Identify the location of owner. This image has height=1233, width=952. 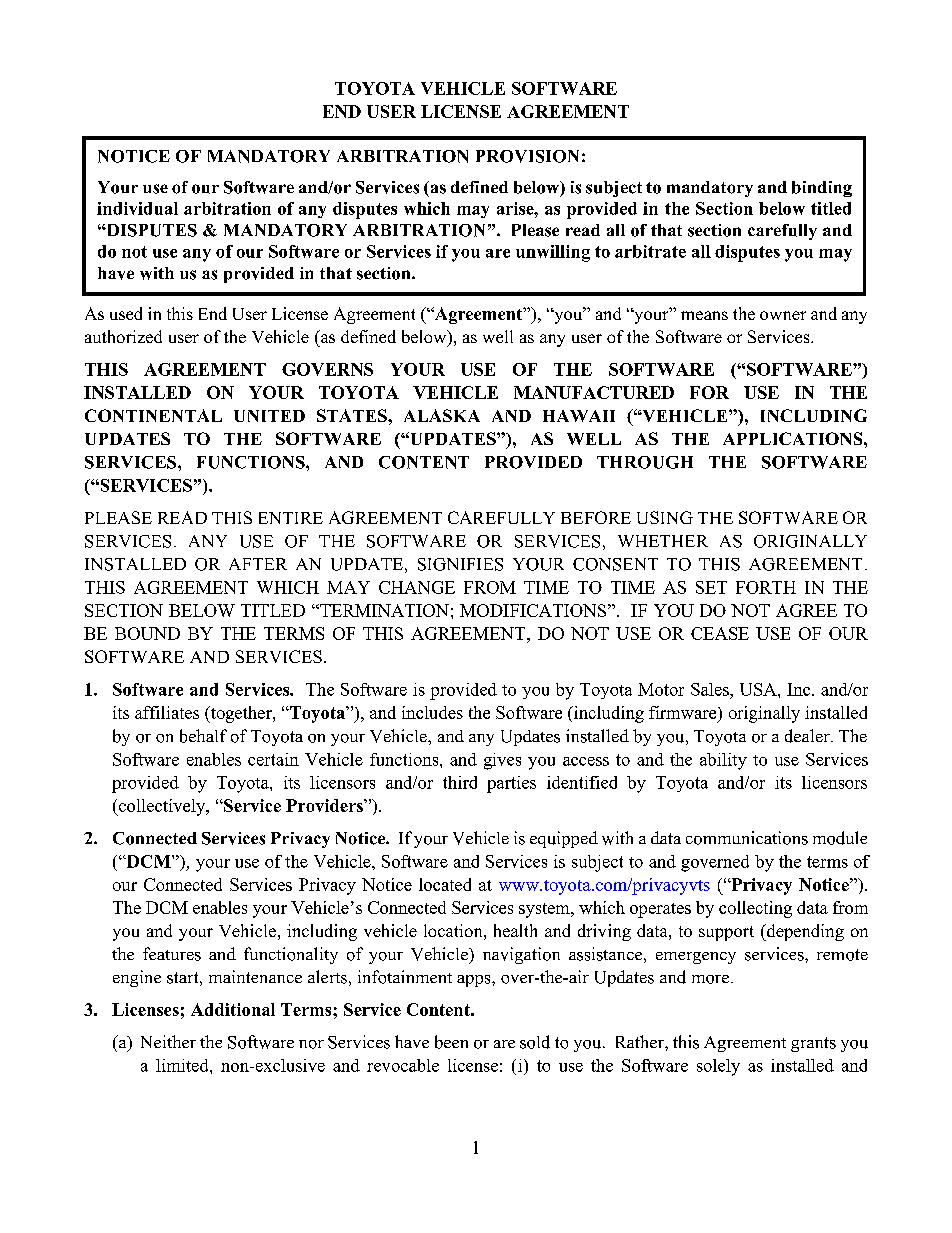
(783, 315).
